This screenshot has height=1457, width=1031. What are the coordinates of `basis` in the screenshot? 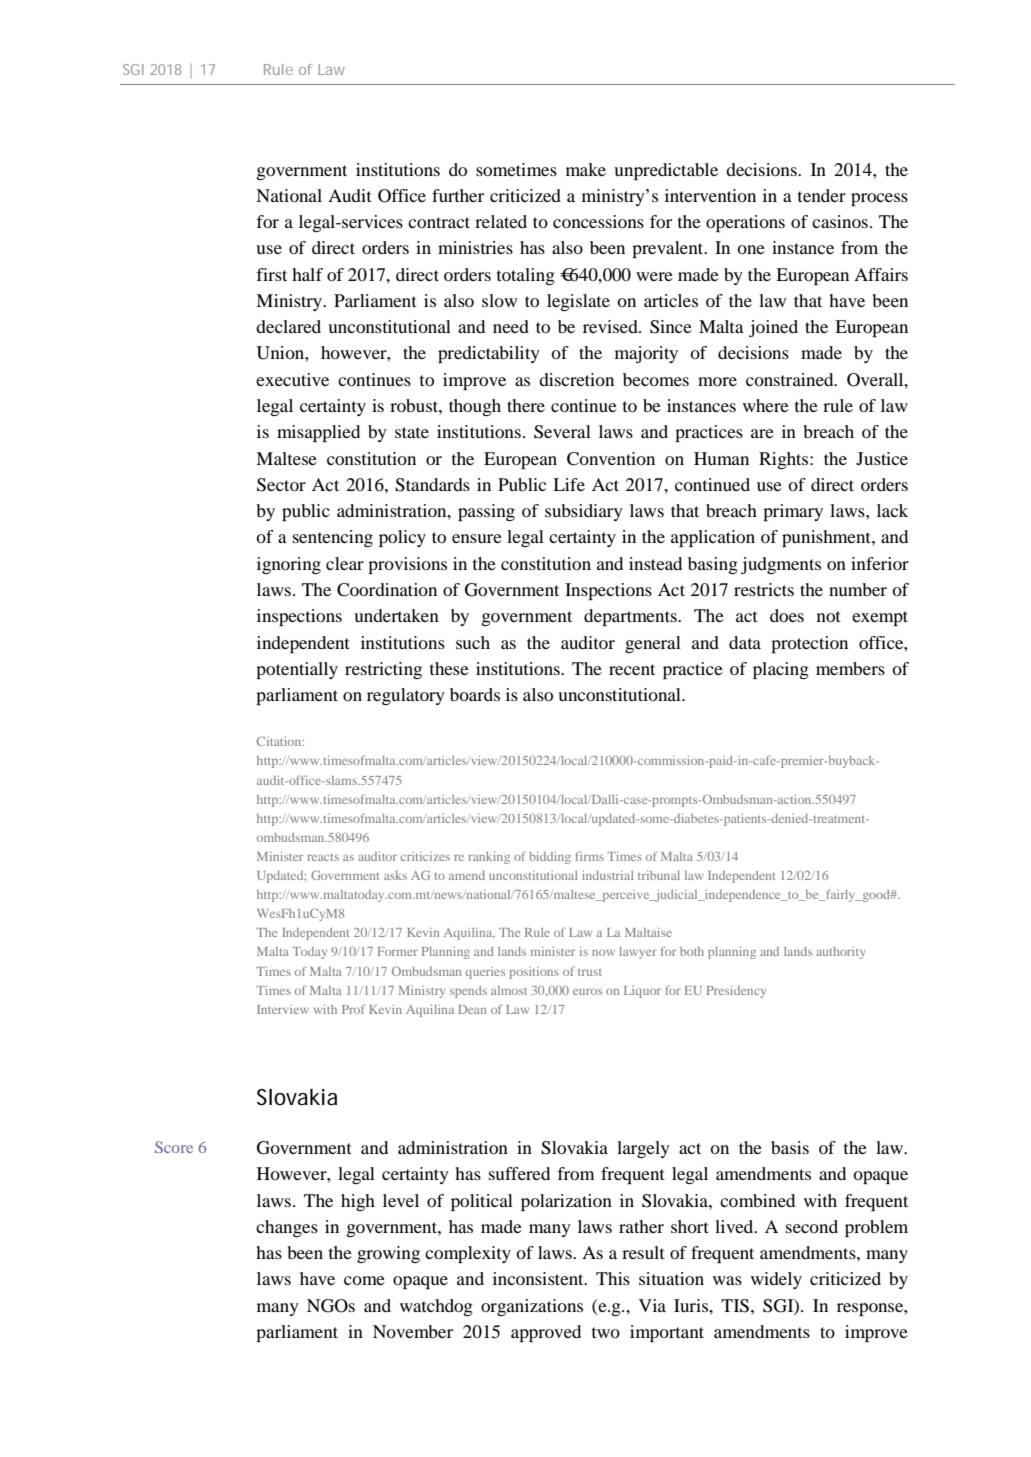 It's located at (790, 1147).
